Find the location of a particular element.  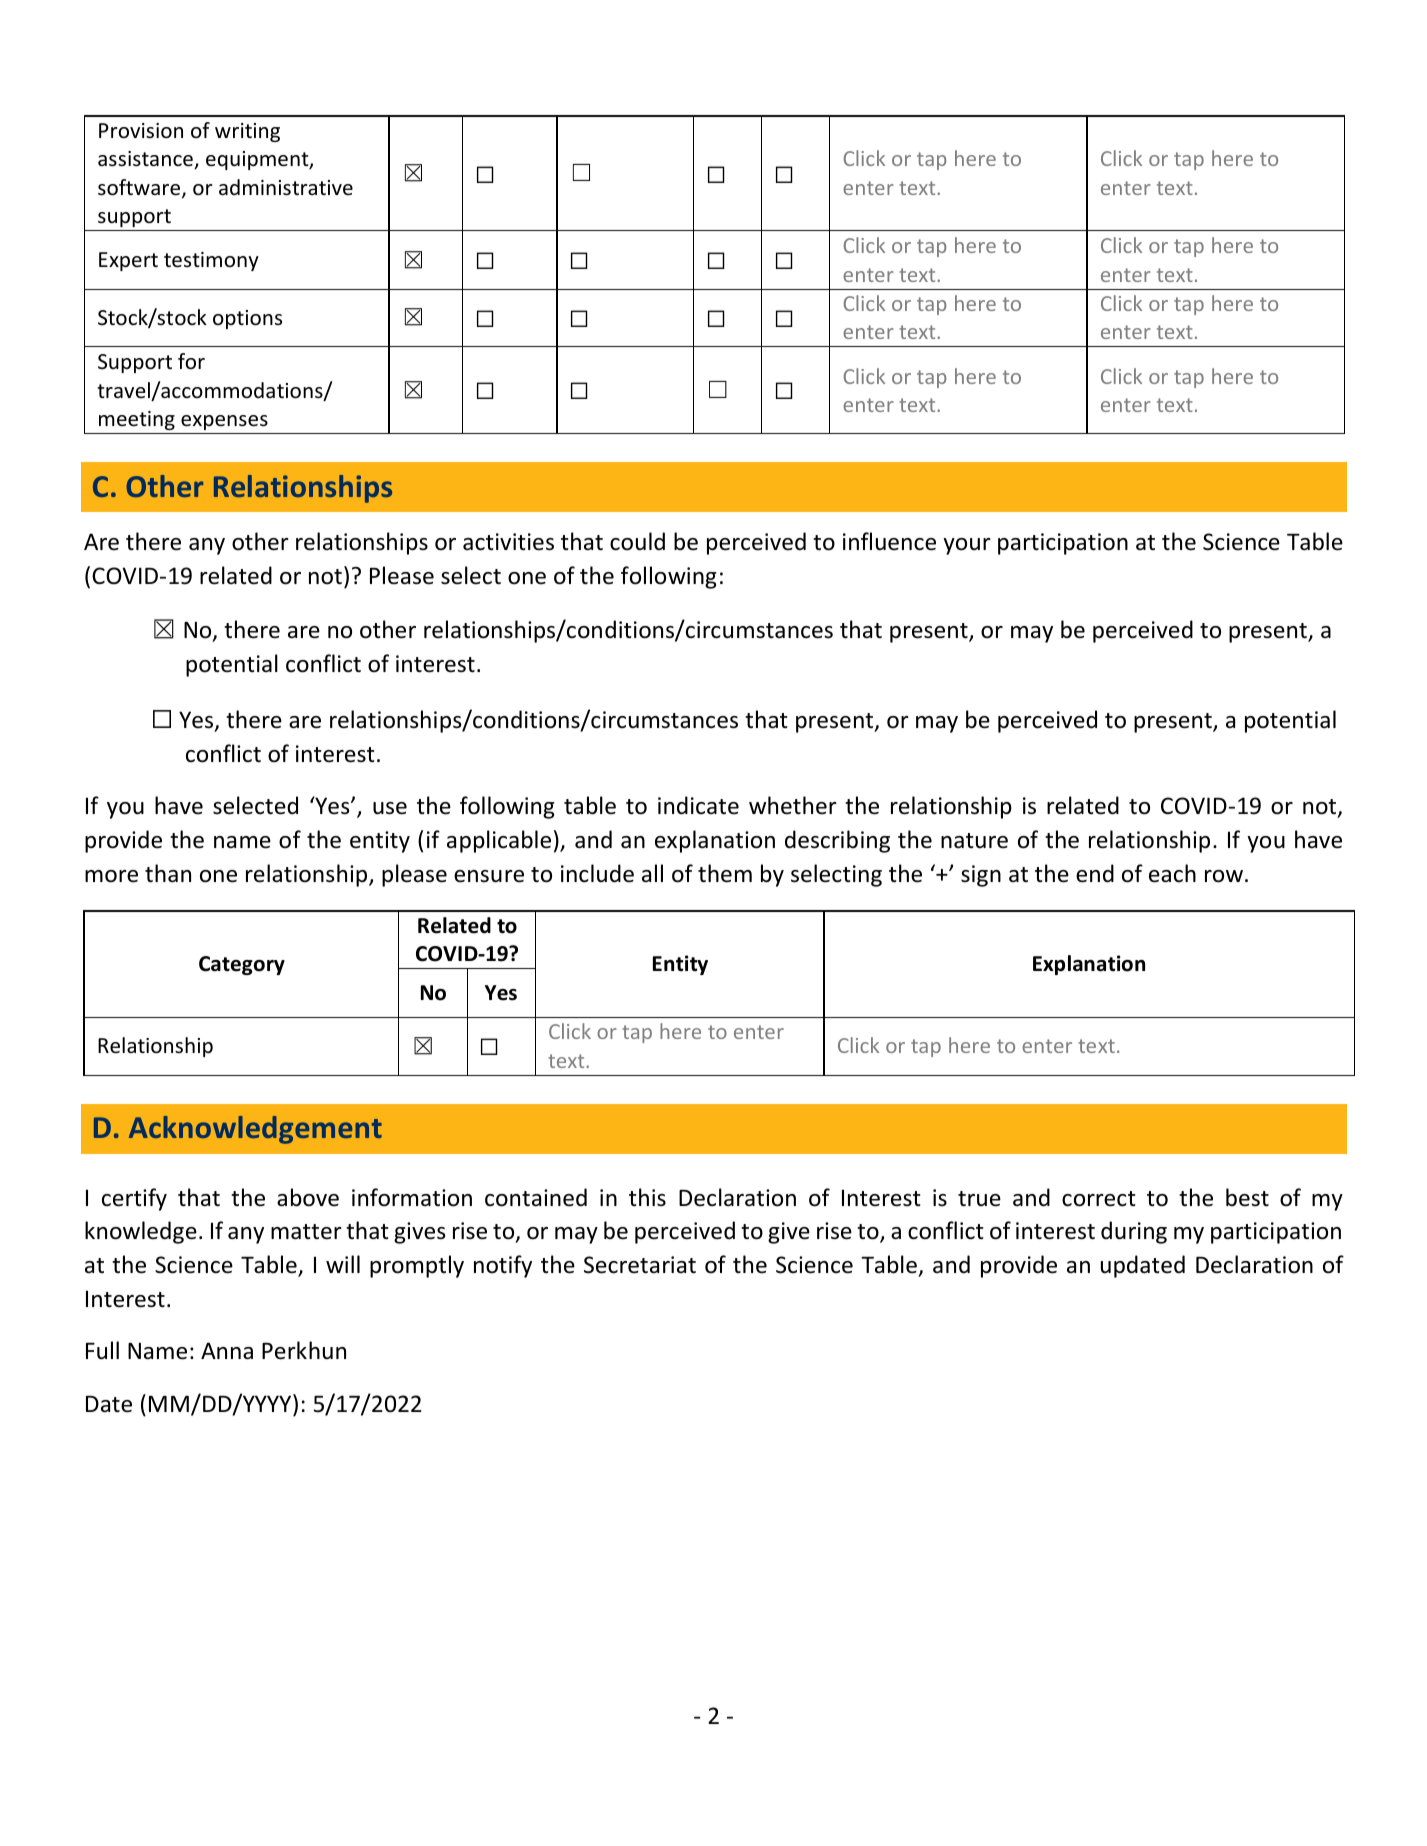

could is located at coordinates (637, 541).
